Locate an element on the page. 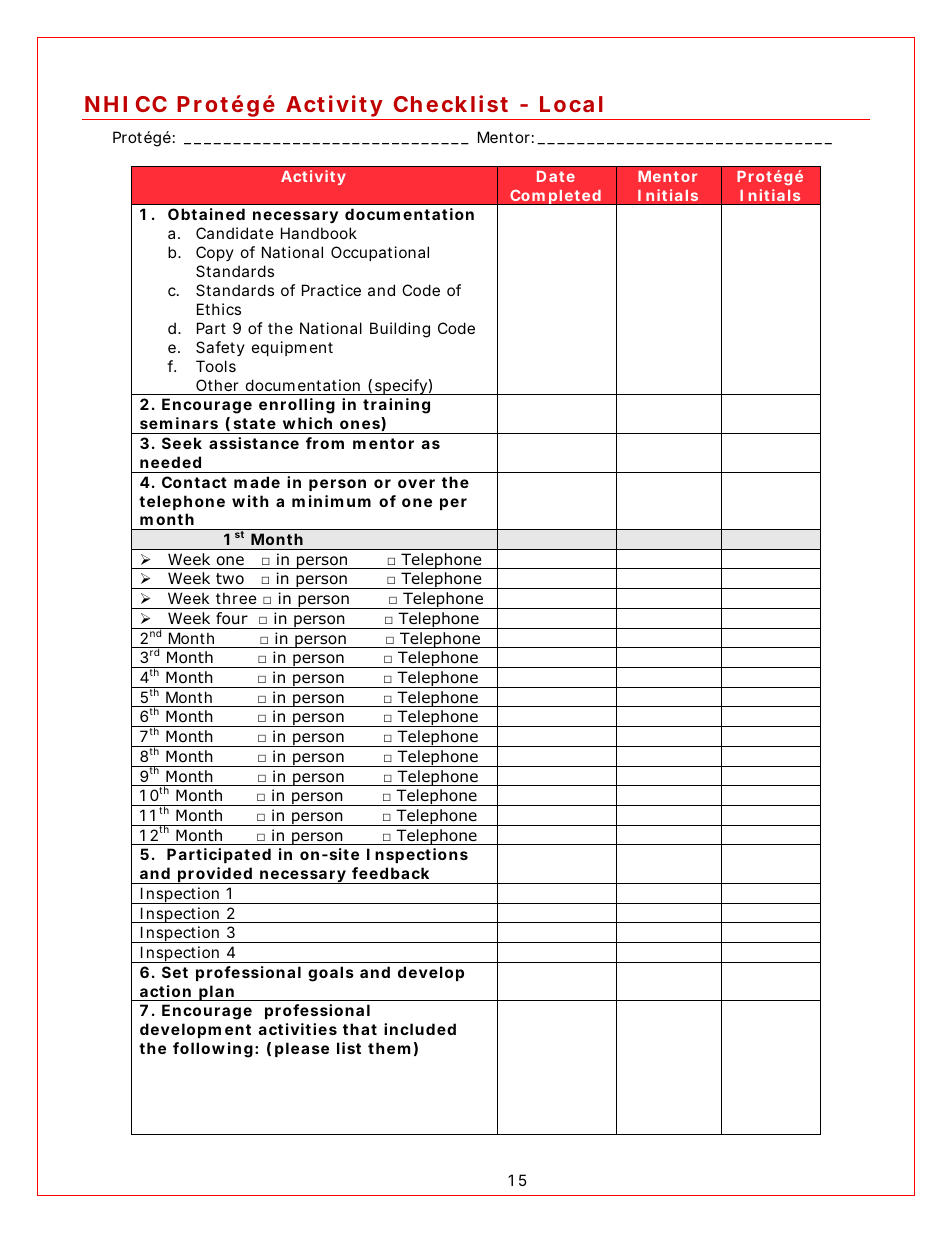 The image size is (952, 1233). Obtained is located at coordinates (206, 214).
